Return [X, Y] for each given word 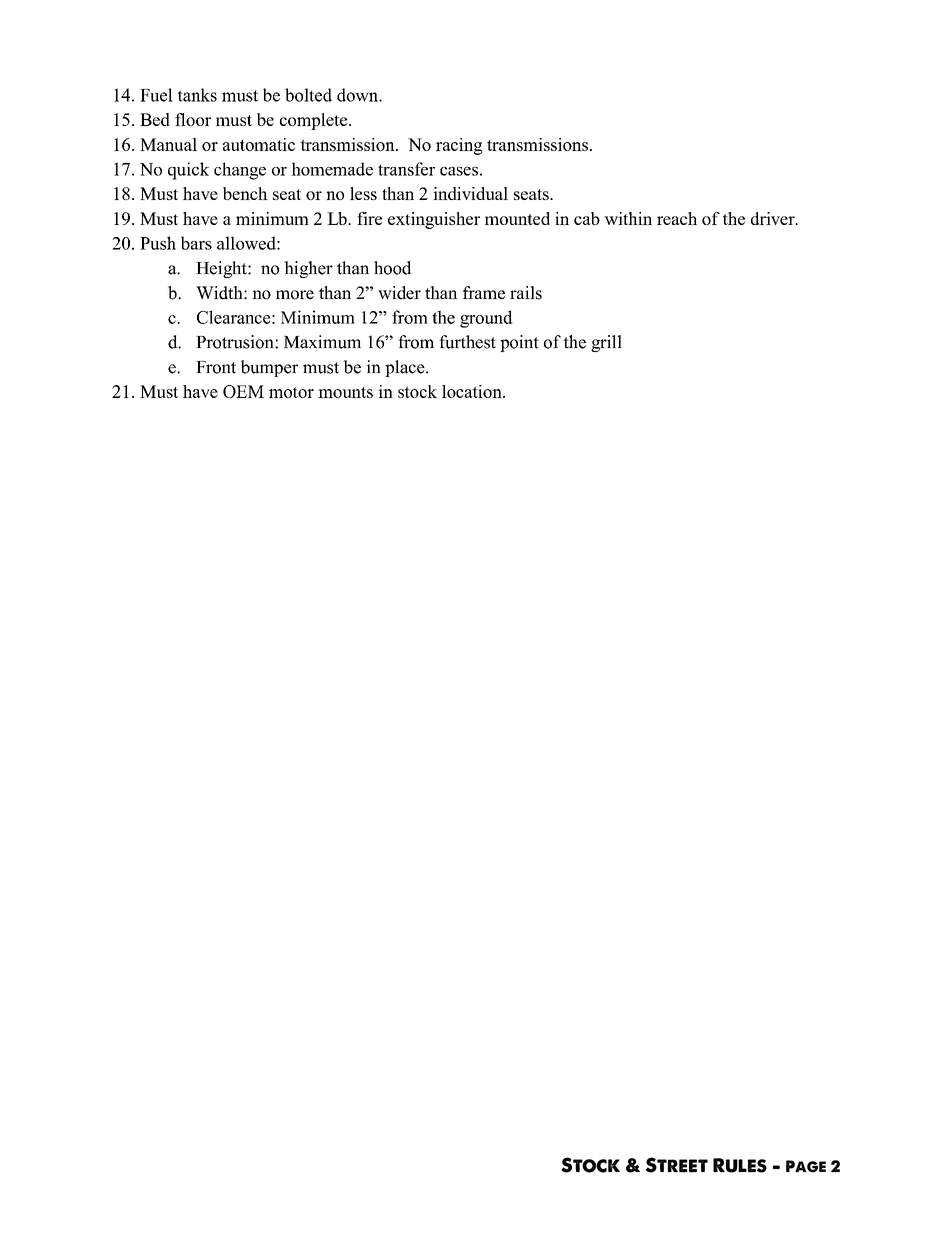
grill [606, 343]
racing [459, 146]
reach [677, 218]
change [240, 171]
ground [486, 319]
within [628, 218]
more [295, 295]
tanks [197, 95]
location [473, 391]
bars [196, 243]
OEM [243, 391]
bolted [308, 95]
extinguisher [434, 220]
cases [459, 171]
